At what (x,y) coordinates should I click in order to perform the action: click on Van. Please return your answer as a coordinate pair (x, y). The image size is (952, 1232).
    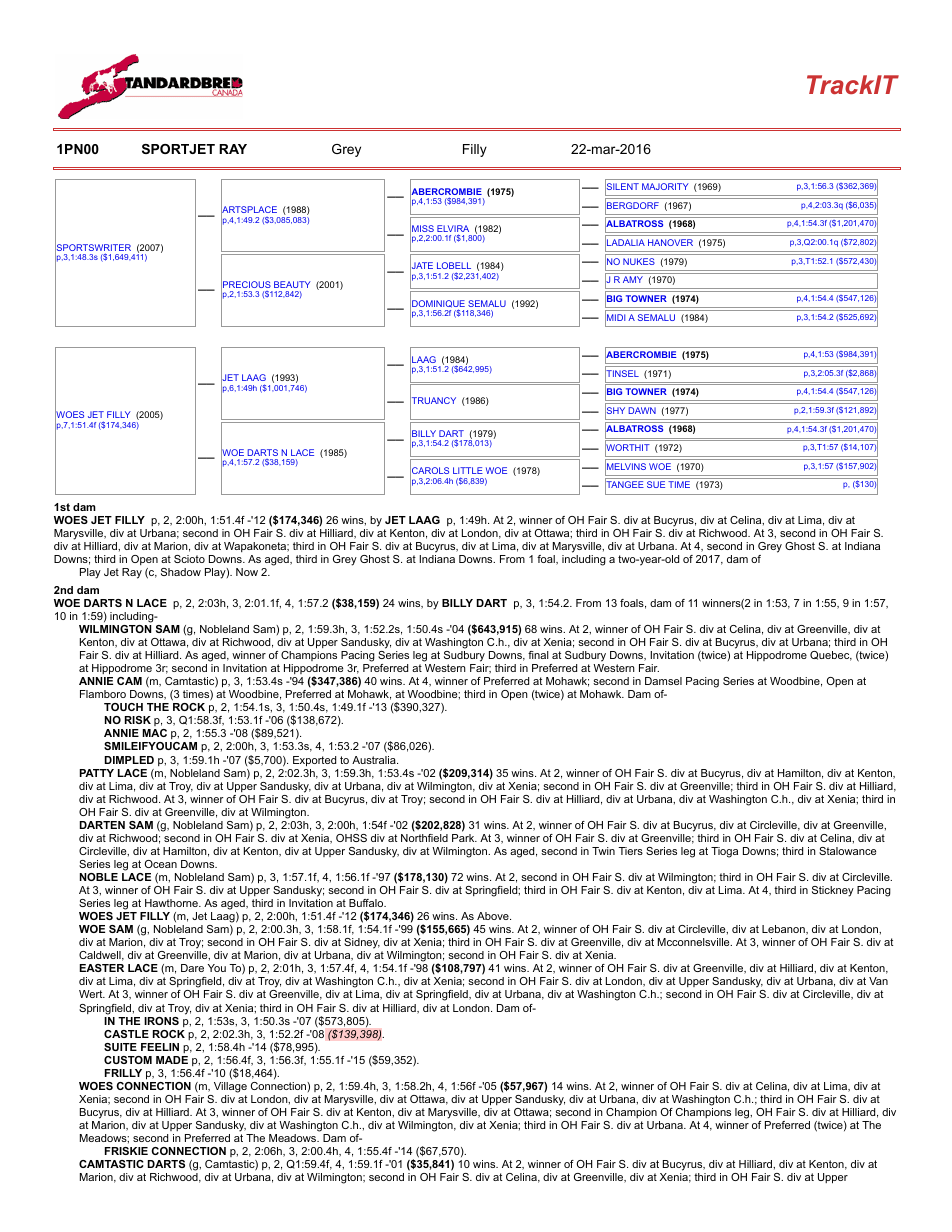
    Looking at the image, I should click on (878, 981).
